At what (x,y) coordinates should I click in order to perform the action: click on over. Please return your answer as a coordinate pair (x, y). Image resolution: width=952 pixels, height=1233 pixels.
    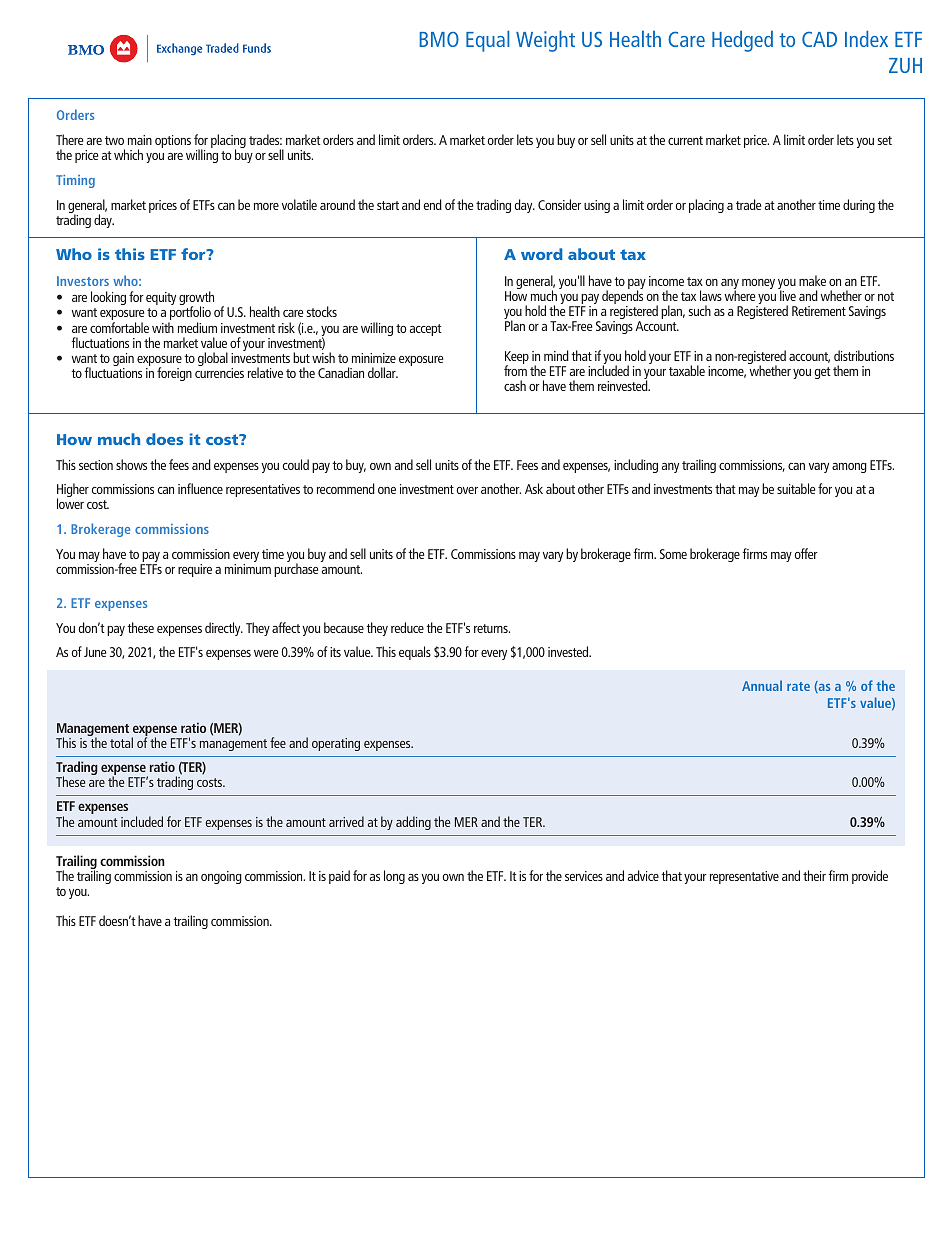
    Looking at the image, I should click on (467, 490).
